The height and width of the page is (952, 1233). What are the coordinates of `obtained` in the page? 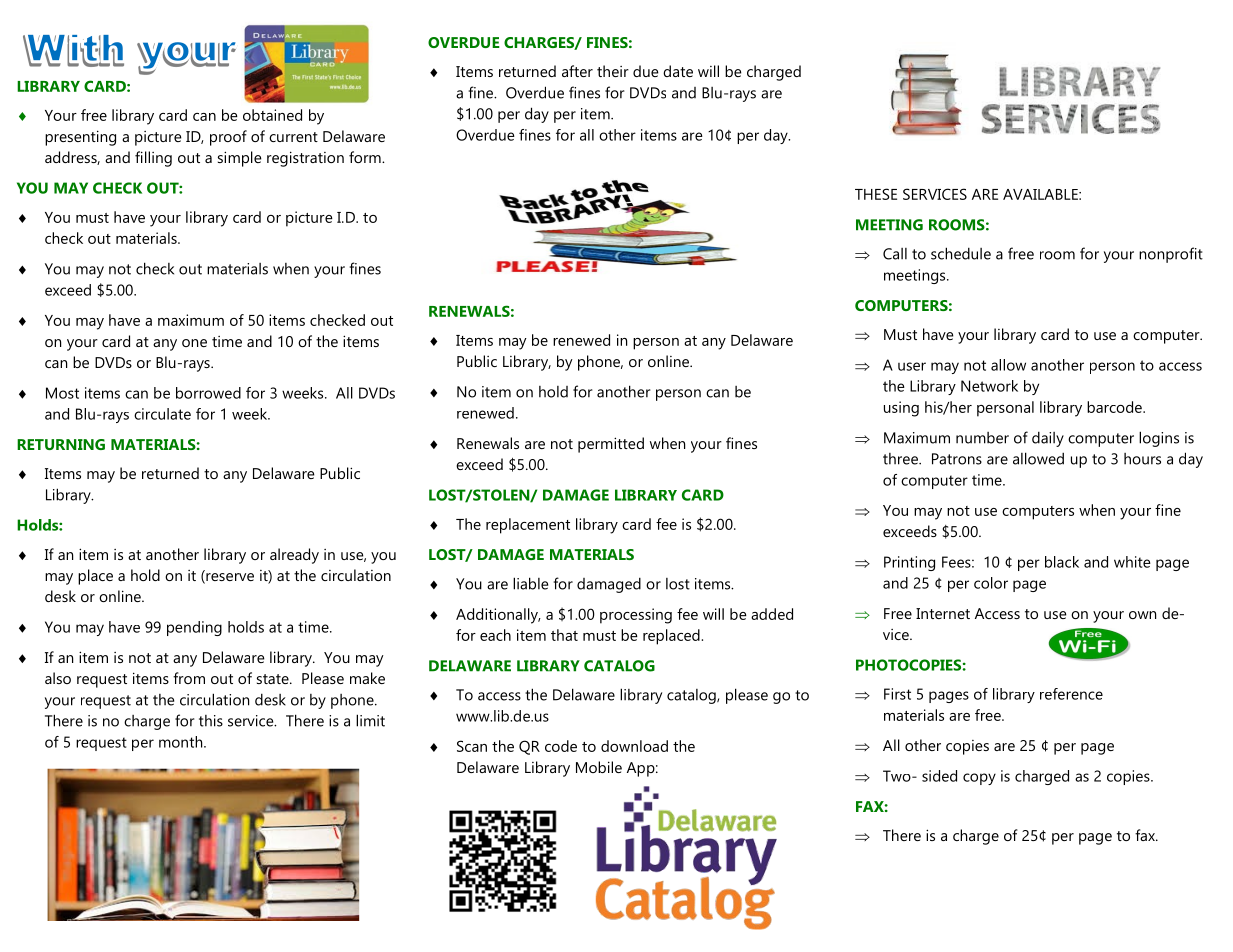 It's located at (272, 115).
